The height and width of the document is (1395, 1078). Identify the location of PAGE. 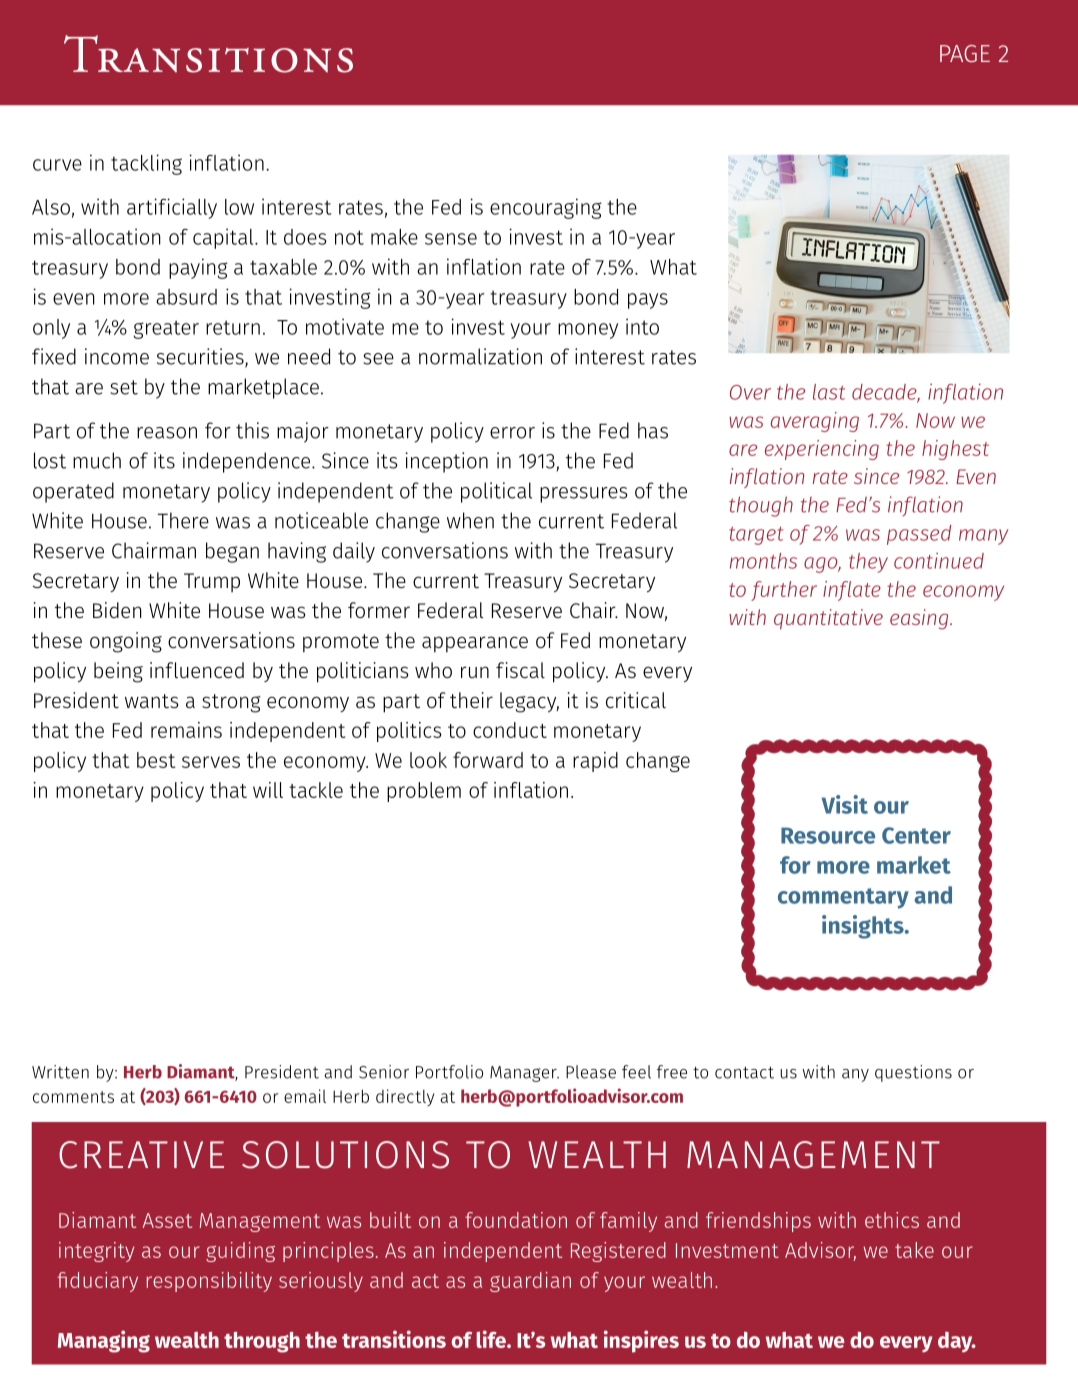
(965, 53).
